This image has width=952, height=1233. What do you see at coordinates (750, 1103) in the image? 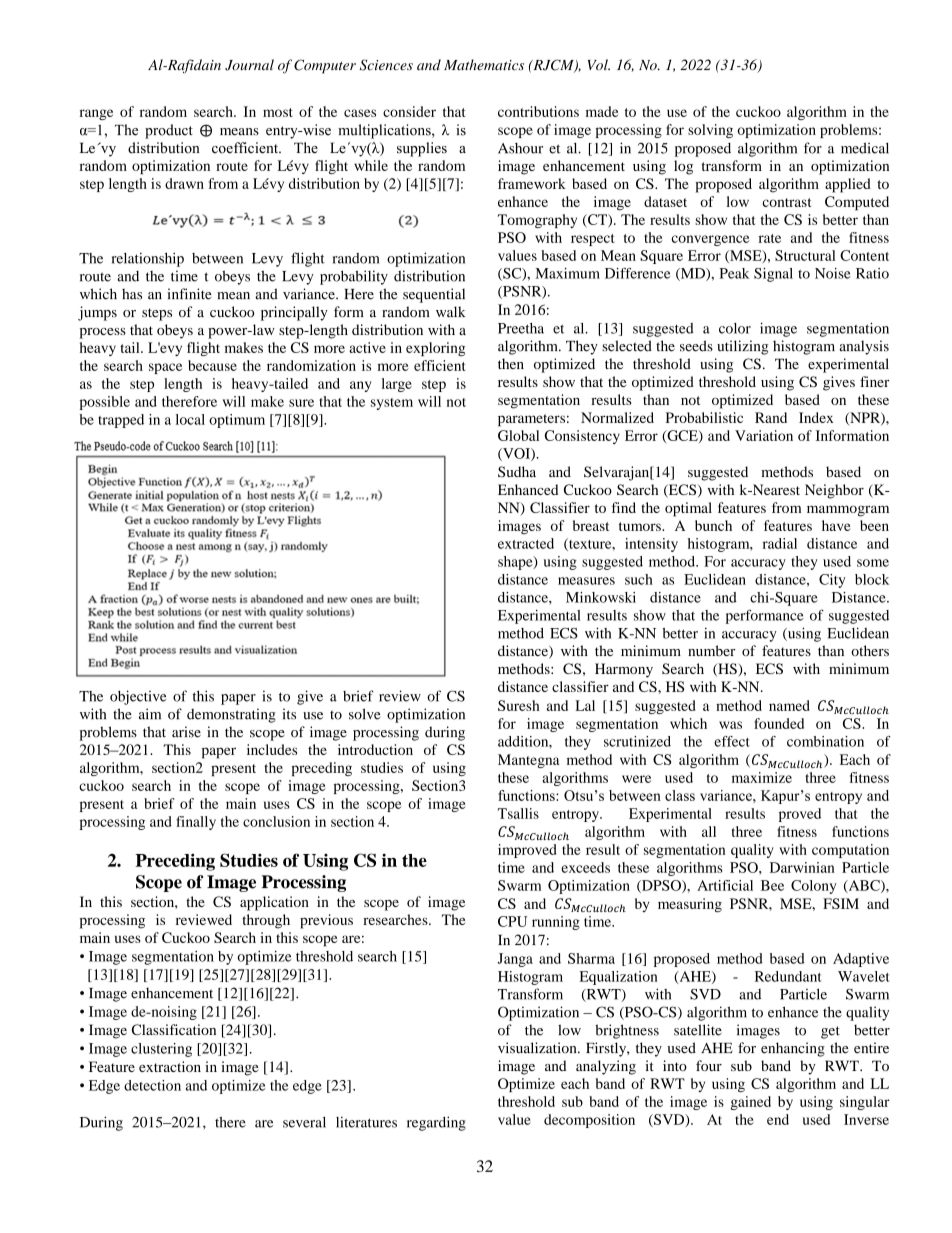
I see `gained` at bounding box center [750, 1103].
